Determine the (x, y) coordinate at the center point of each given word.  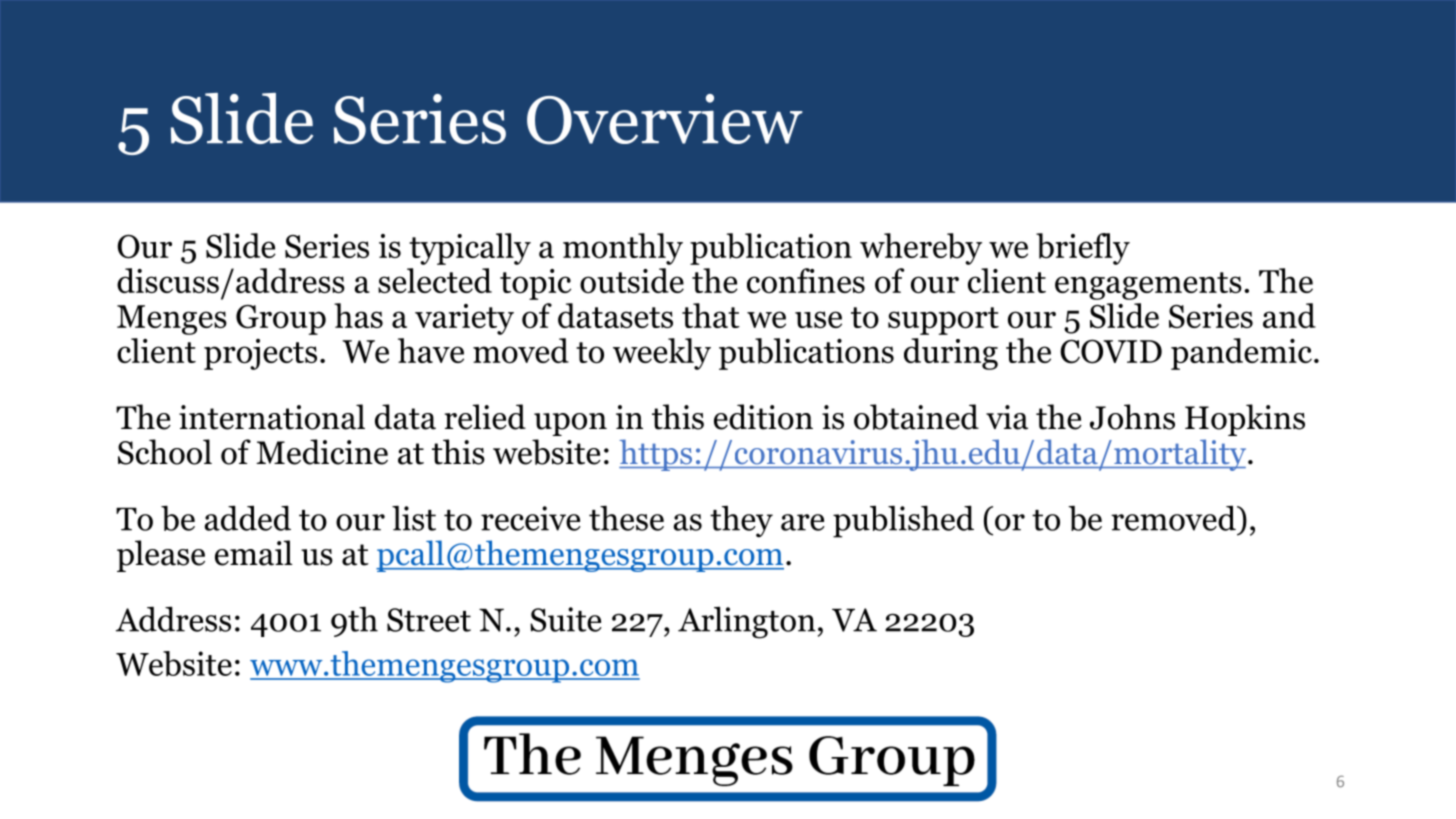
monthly (623, 249)
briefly (1083, 249)
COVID (1111, 351)
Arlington (747, 622)
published (903, 521)
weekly (662, 354)
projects (260, 354)
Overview (665, 119)
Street (429, 620)
